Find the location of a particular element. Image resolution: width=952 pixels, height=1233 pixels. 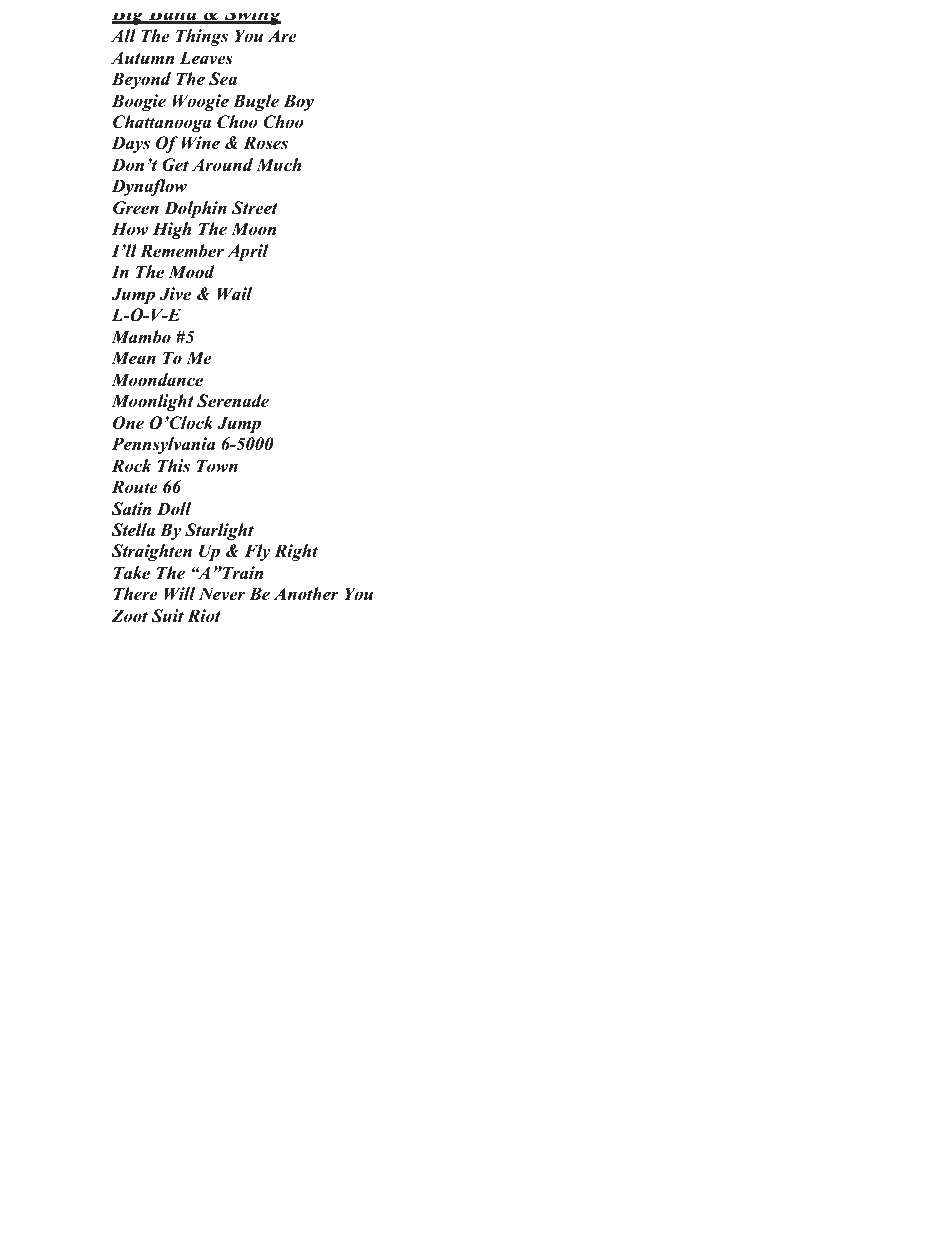

Never is located at coordinates (222, 594).
